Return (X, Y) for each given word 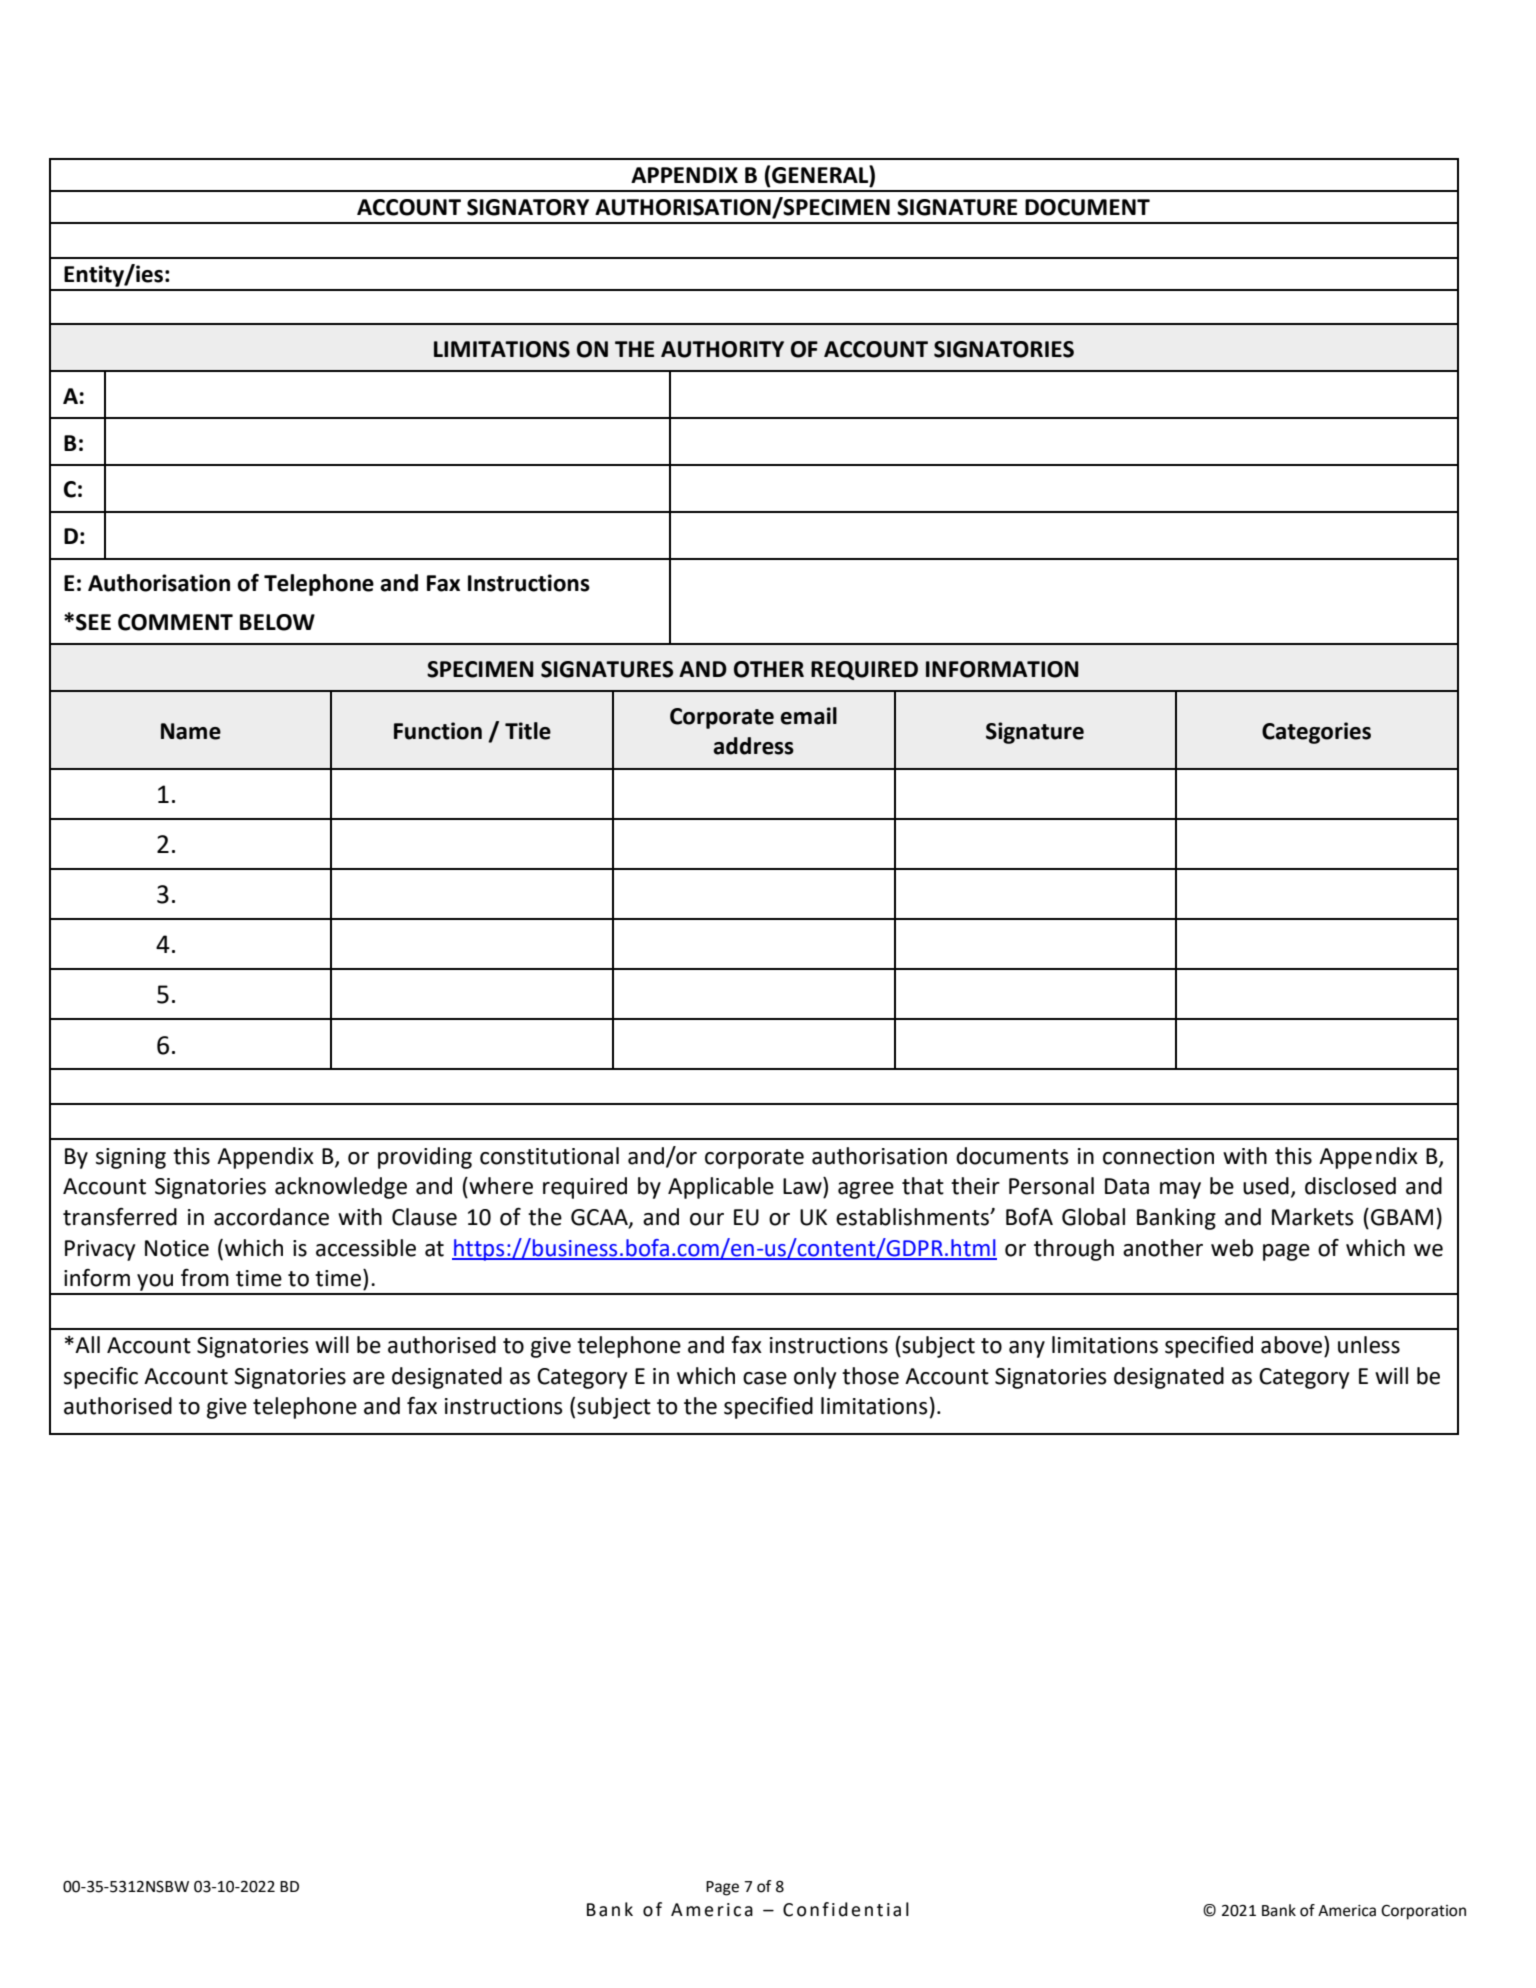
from (205, 1278)
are (369, 1378)
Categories (1316, 733)
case (765, 1378)
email (808, 716)
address (753, 746)
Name (191, 731)
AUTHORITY (722, 349)
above (1293, 1345)
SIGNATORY (528, 207)
